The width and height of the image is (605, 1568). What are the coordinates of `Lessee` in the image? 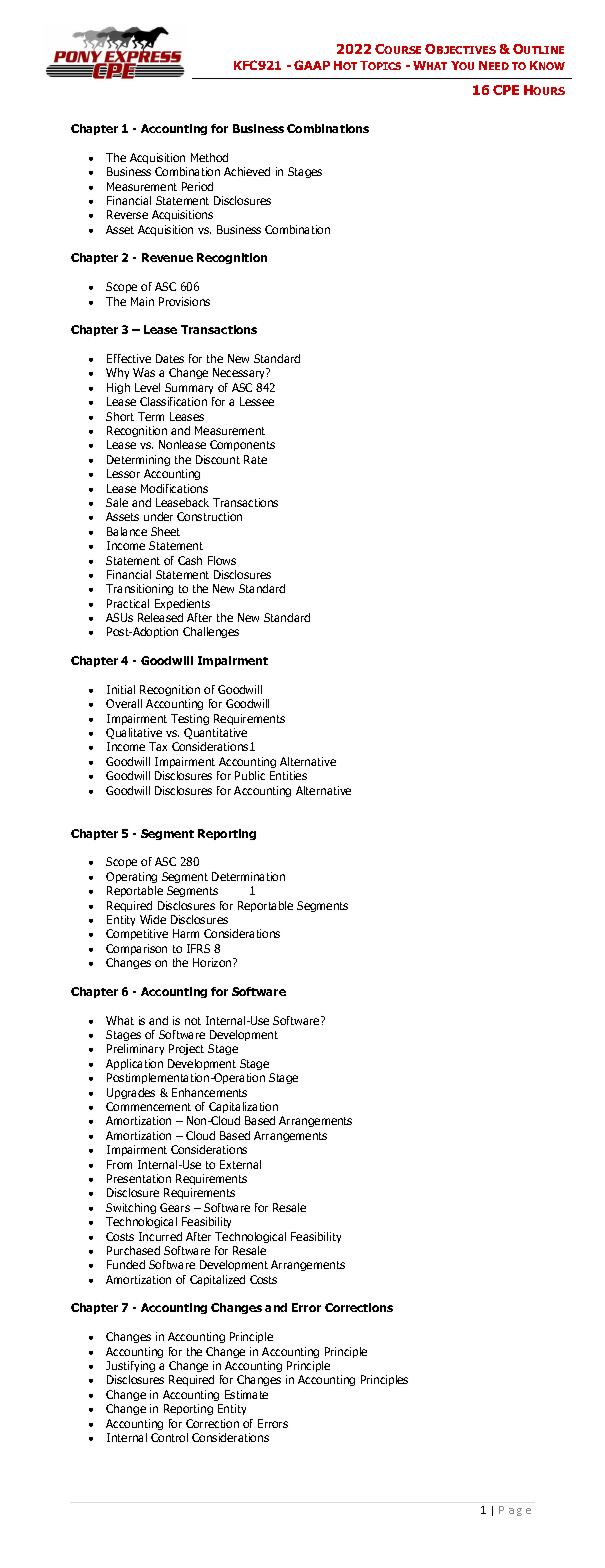 It's located at (257, 401).
